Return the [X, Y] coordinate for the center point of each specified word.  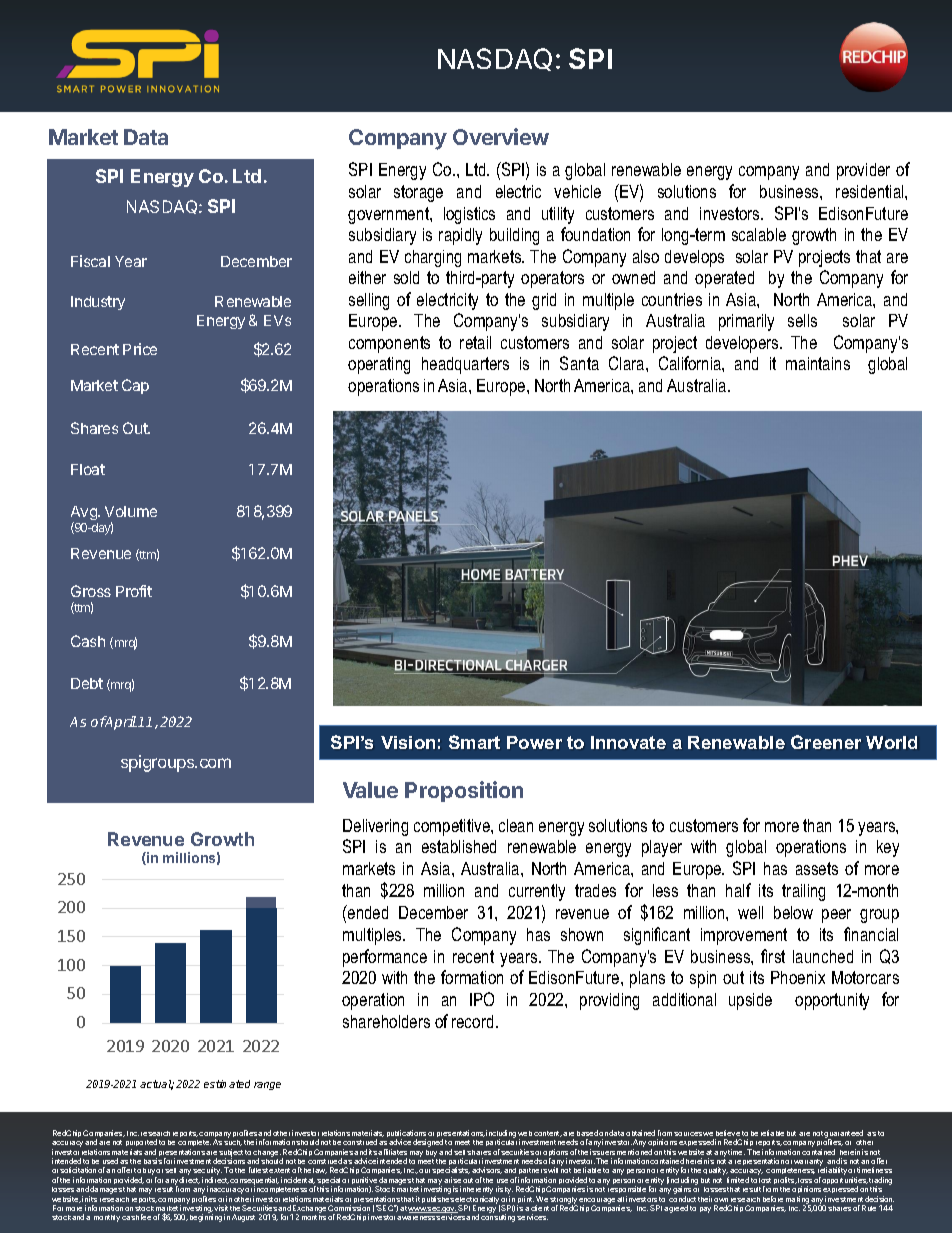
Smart [474, 742]
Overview [501, 136]
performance [385, 958]
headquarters [465, 365]
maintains [818, 363]
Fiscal [90, 261]
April [120, 723]
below [793, 912]
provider [863, 171]
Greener [826, 742]
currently [537, 892]
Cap [135, 386]
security [207, 1172]
